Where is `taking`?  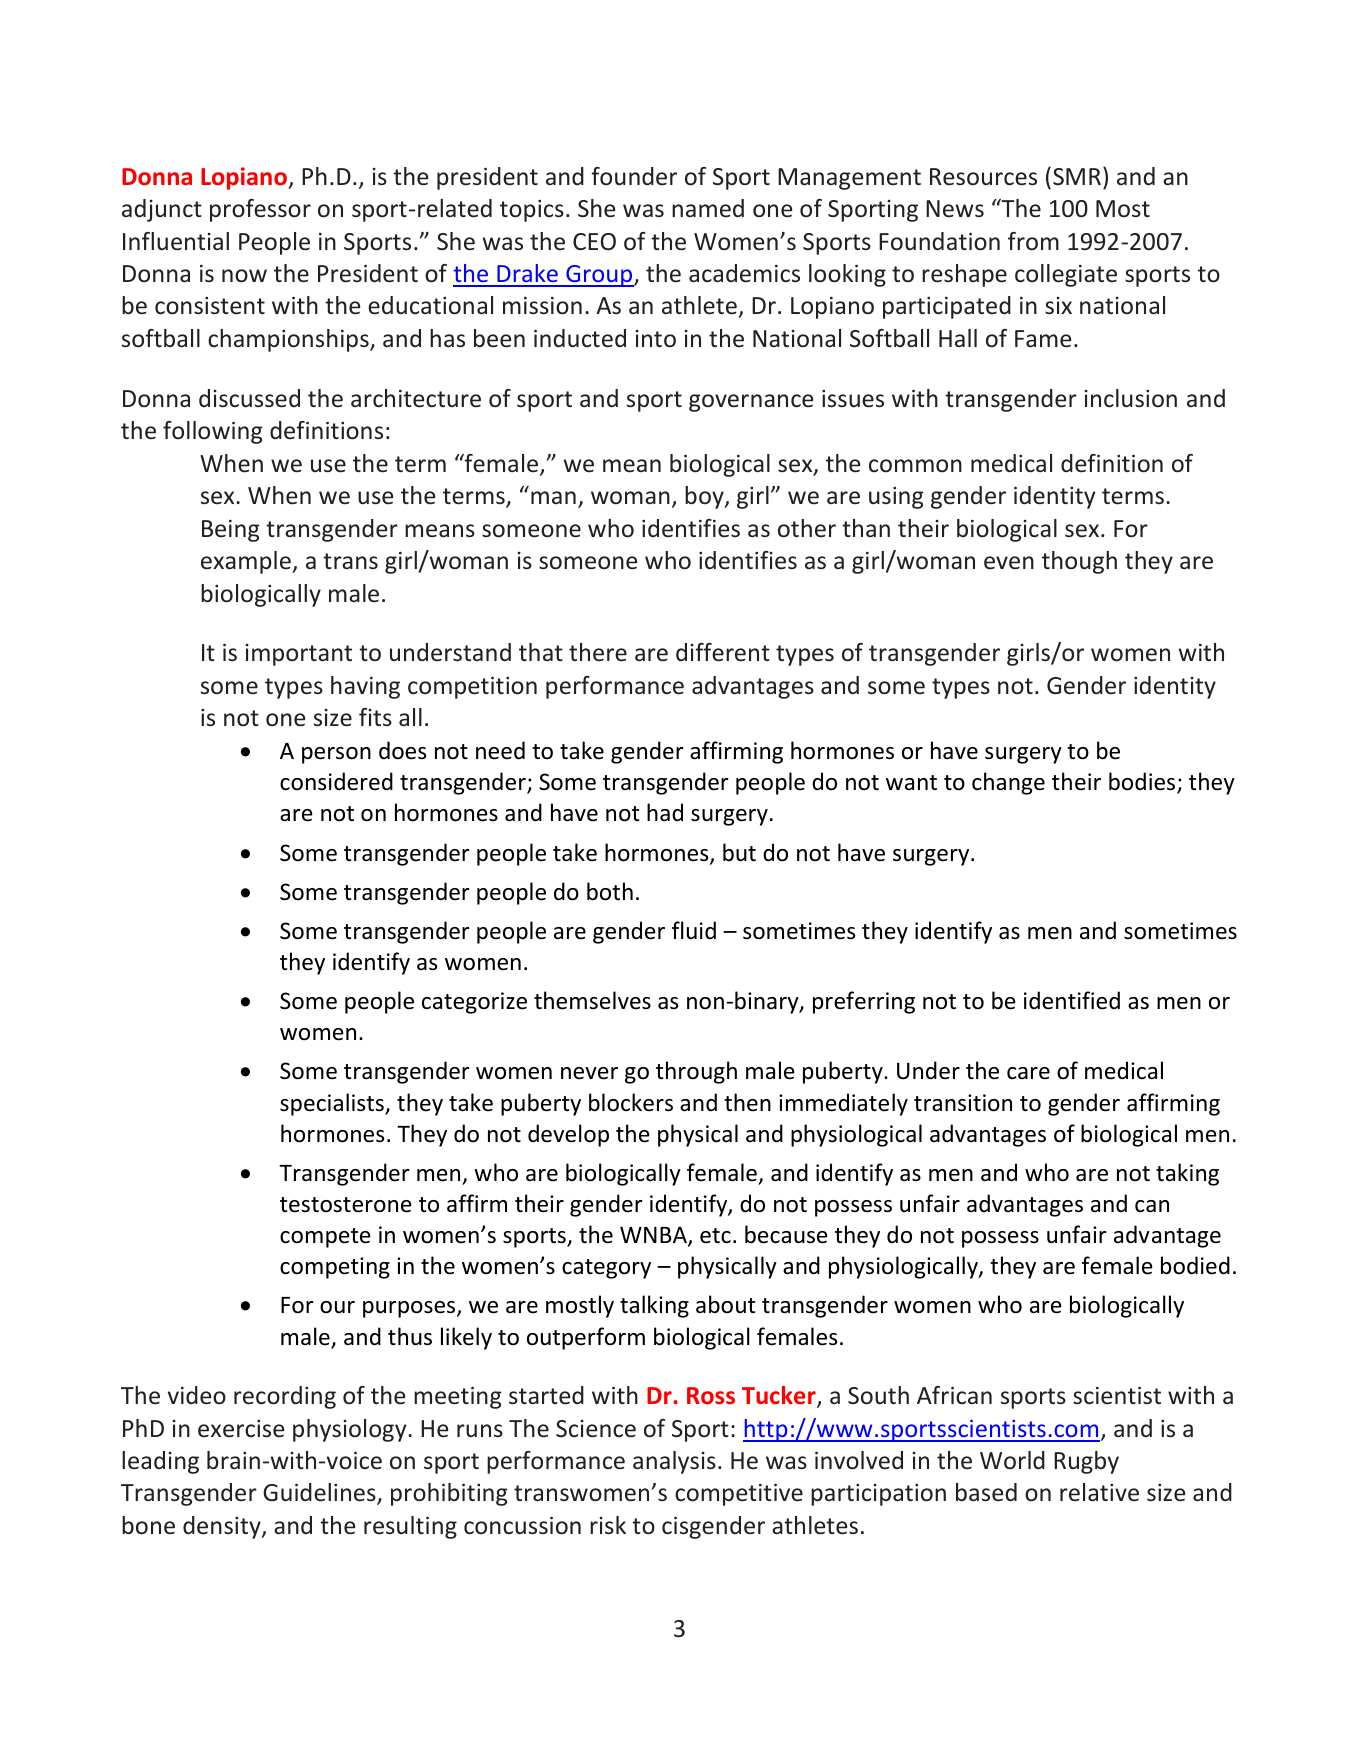 taking is located at coordinates (1187, 1174).
